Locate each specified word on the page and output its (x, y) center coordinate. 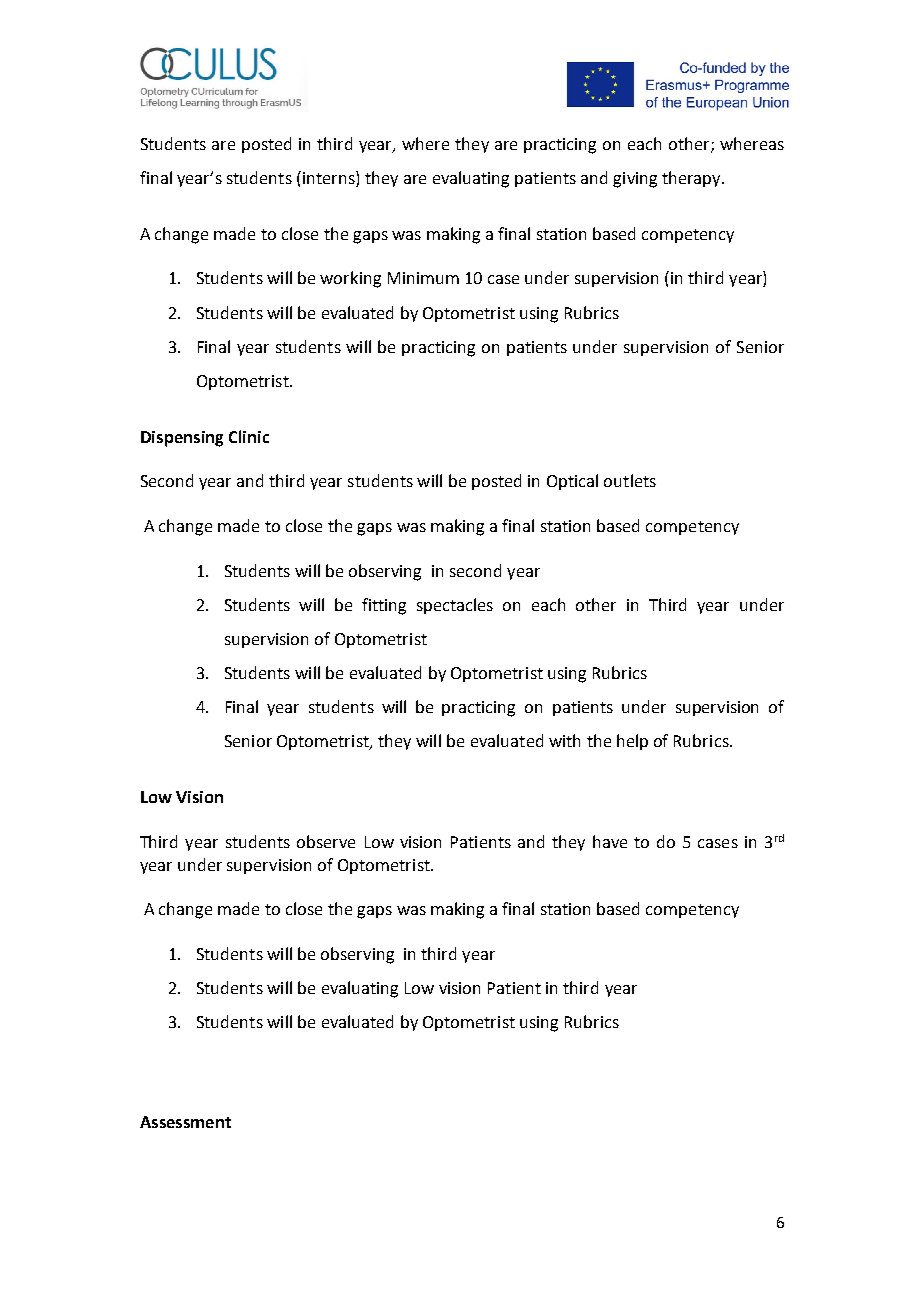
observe (326, 841)
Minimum (423, 278)
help (632, 742)
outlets (630, 480)
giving (635, 180)
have (610, 841)
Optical (572, 482)
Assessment (185, 1122)
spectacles (455, 606)
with (564, 740)
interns (330, 179)
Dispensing (182, 439)
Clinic (249, 436)
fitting (384, 606)
